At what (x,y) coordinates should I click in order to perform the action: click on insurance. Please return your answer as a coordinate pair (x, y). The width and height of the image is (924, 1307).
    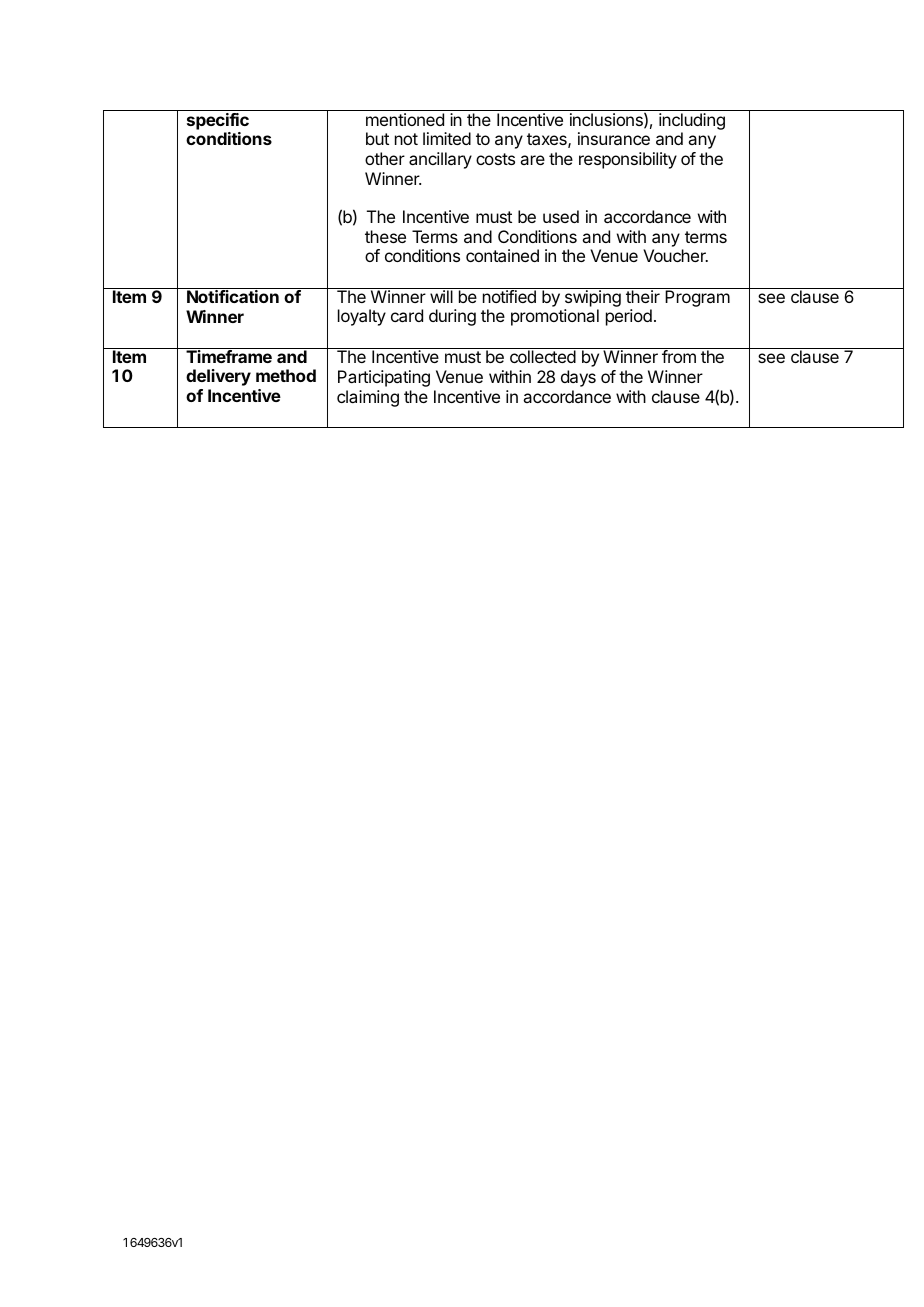
    Looking at the image, I should click on (614, 138).
